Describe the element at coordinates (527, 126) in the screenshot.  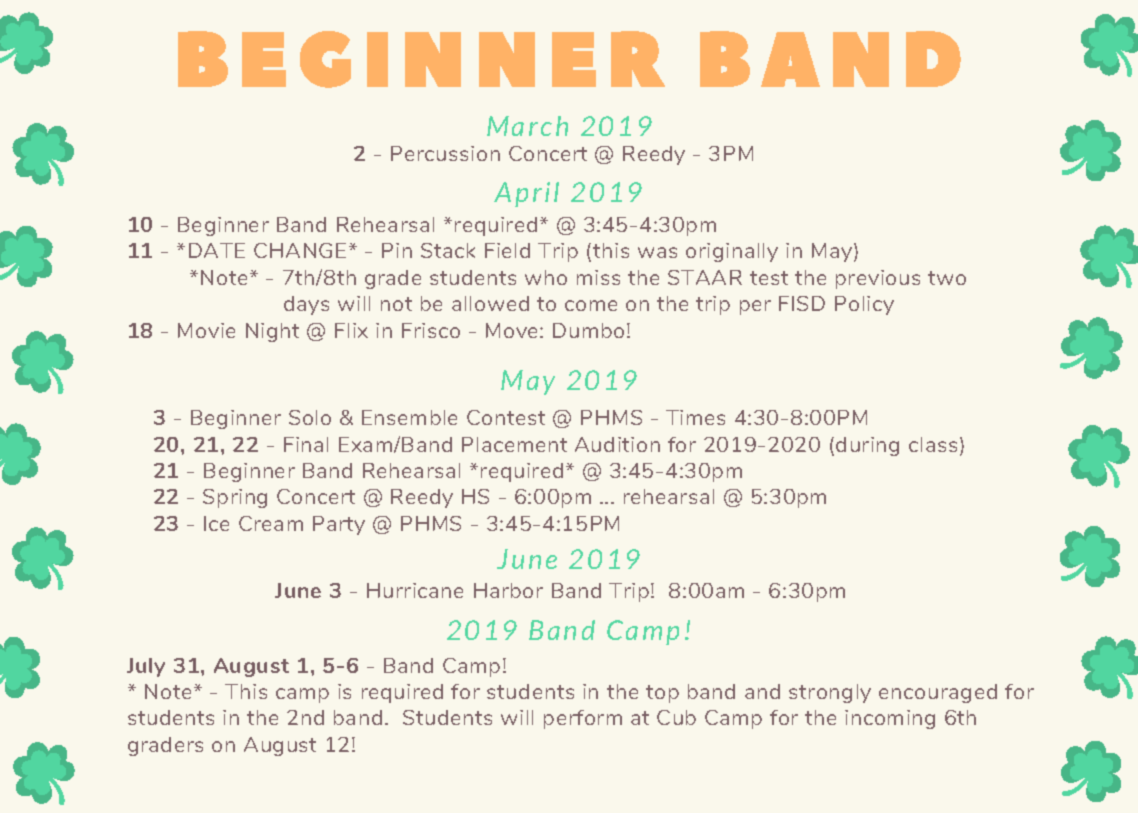
I see `March` at that location.
